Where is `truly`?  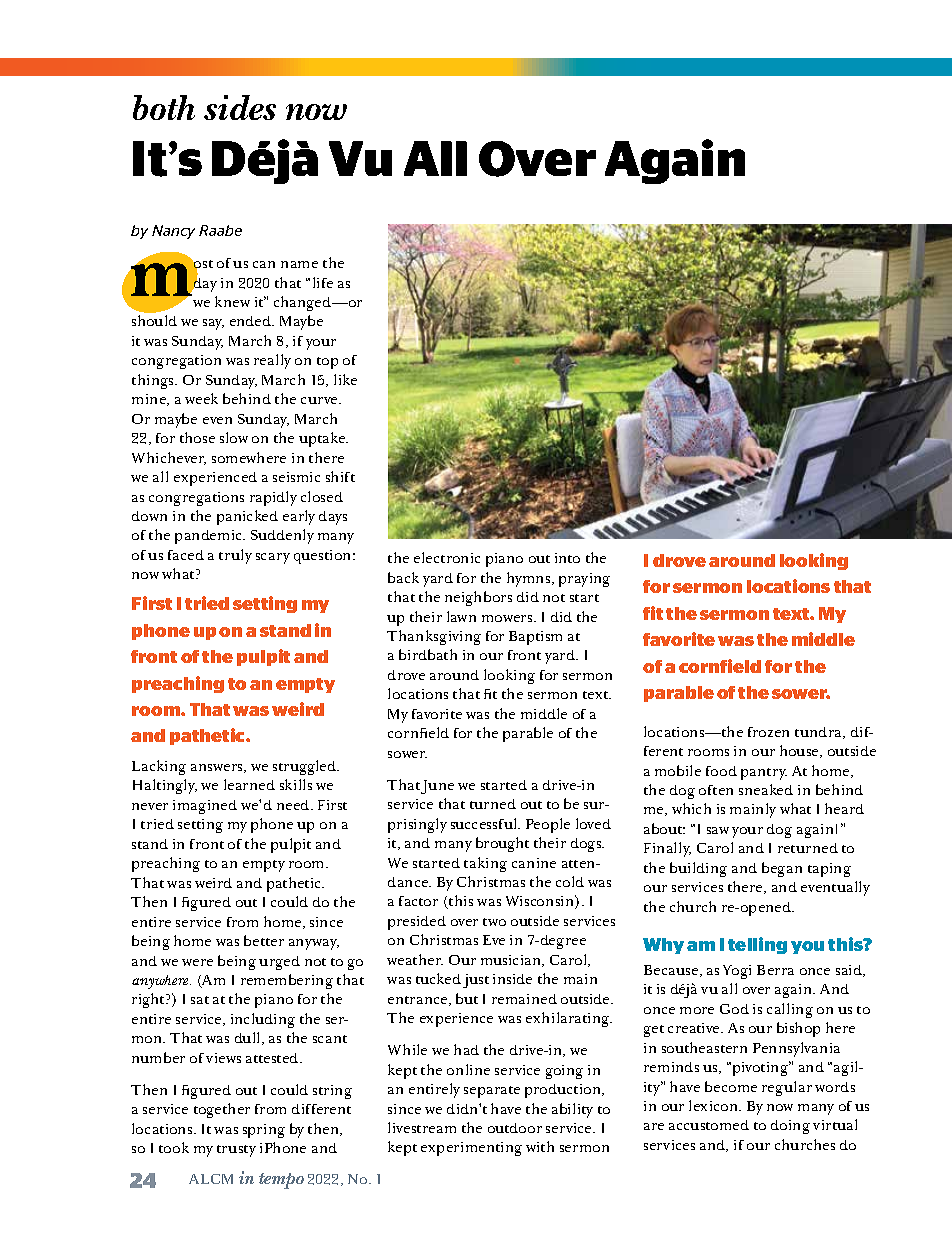
truly is located at coordinates (235, 556).
